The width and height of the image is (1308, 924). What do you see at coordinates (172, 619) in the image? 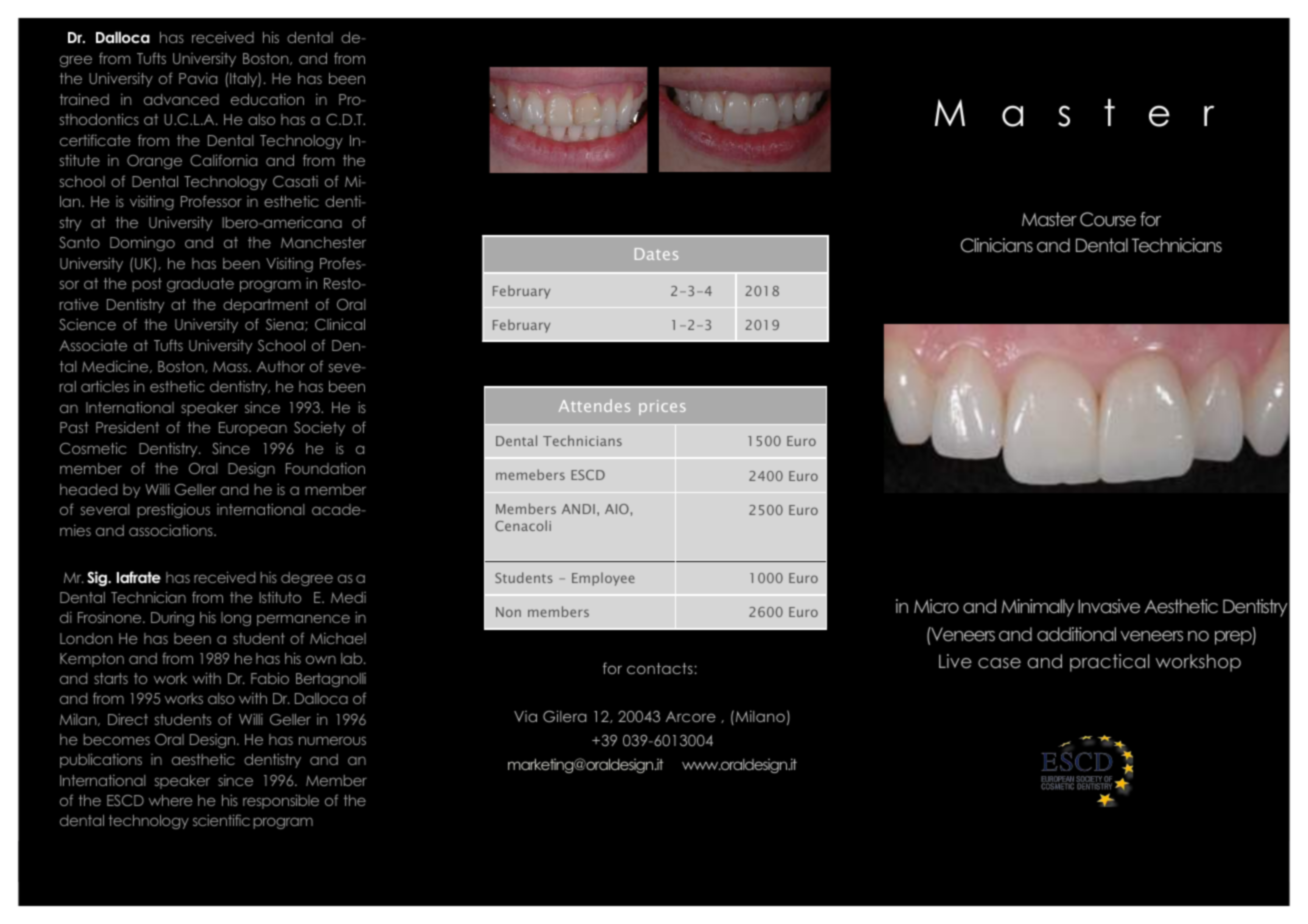
I see `During` at bounding box center [172, 619].
